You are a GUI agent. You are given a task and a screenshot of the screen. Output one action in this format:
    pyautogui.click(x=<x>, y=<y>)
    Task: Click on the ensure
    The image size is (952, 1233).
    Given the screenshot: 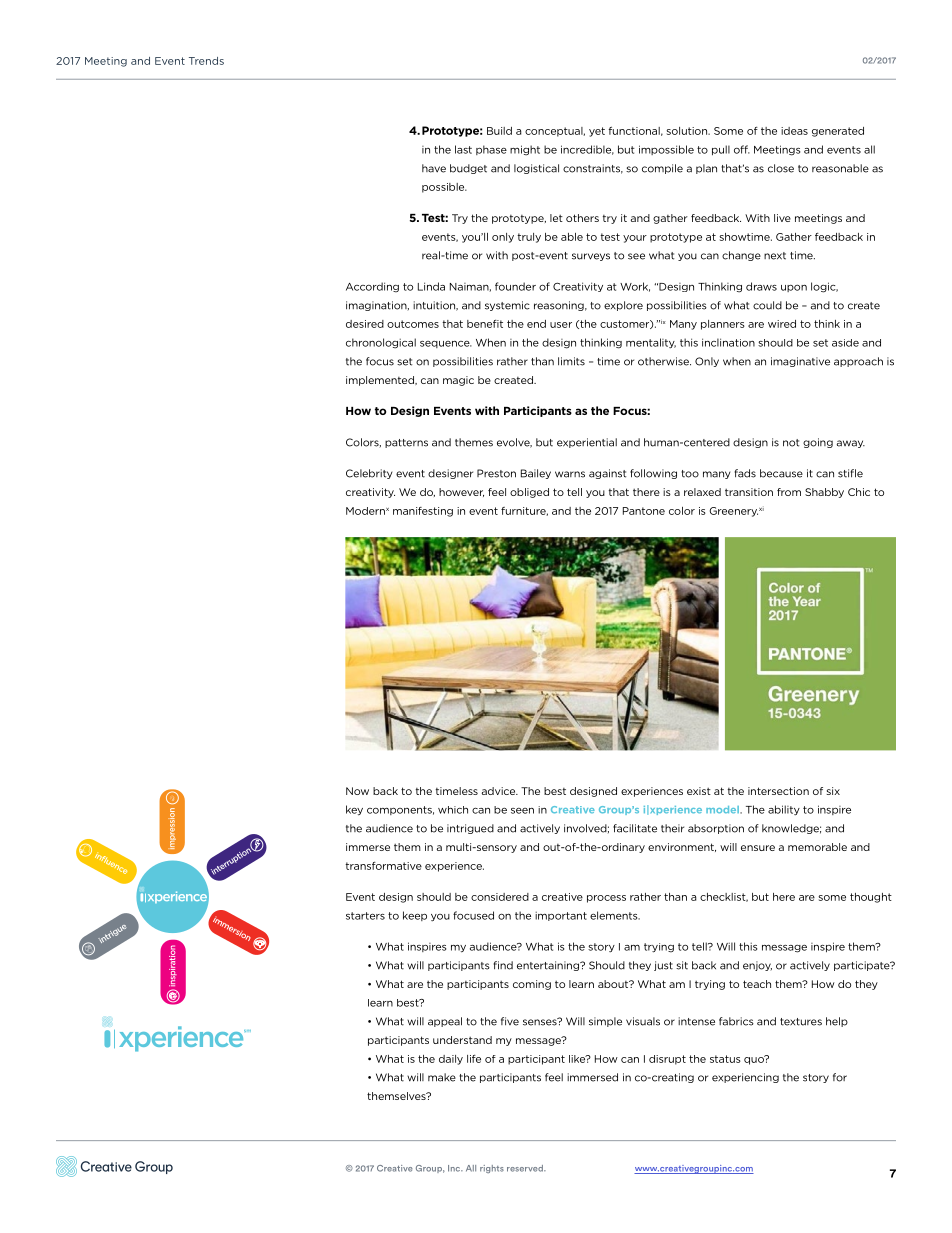 What is the action you would take?
    pyautogui.click(x=758, y=848)
